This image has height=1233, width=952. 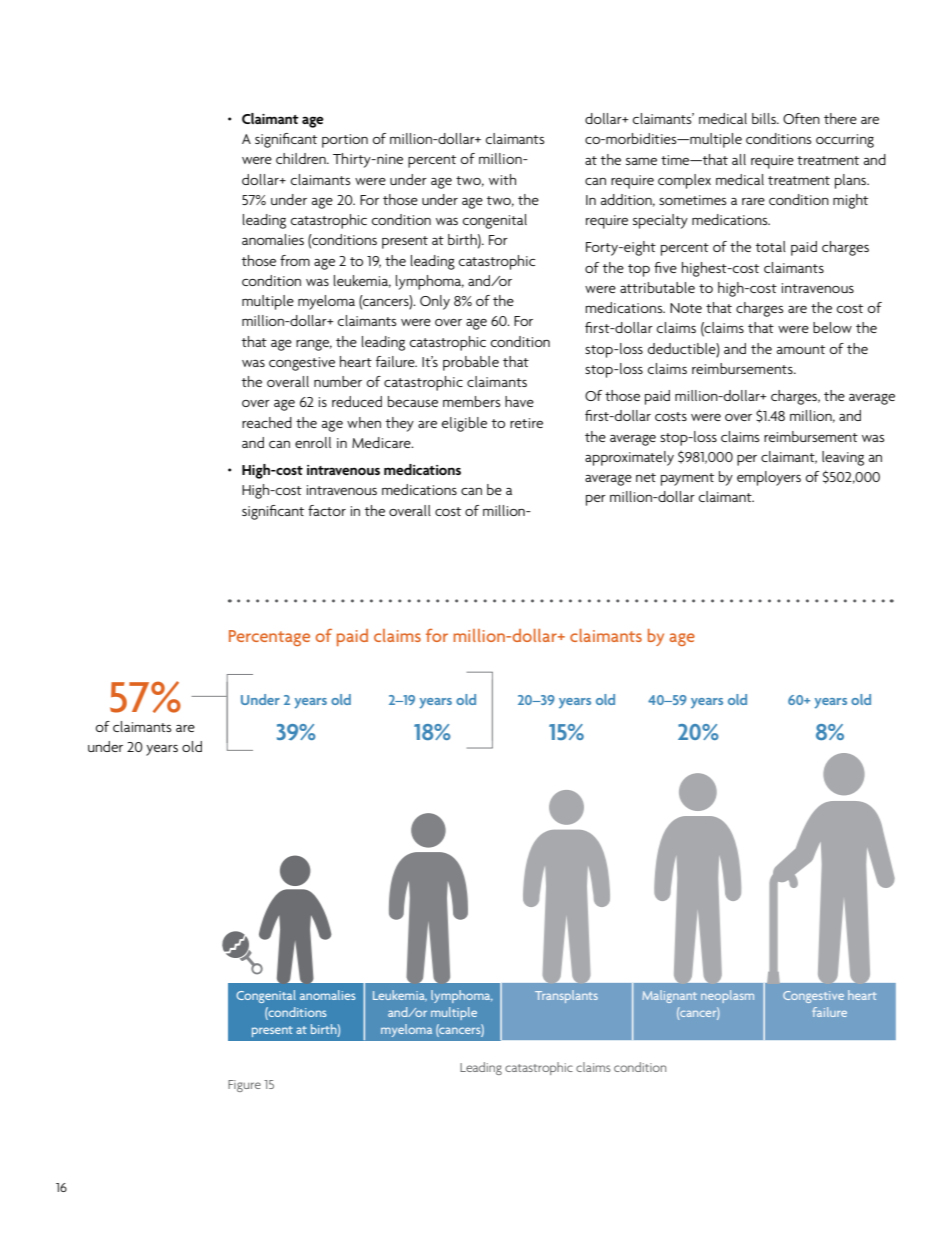 I want to click on net, so click(x=646, y=477).
